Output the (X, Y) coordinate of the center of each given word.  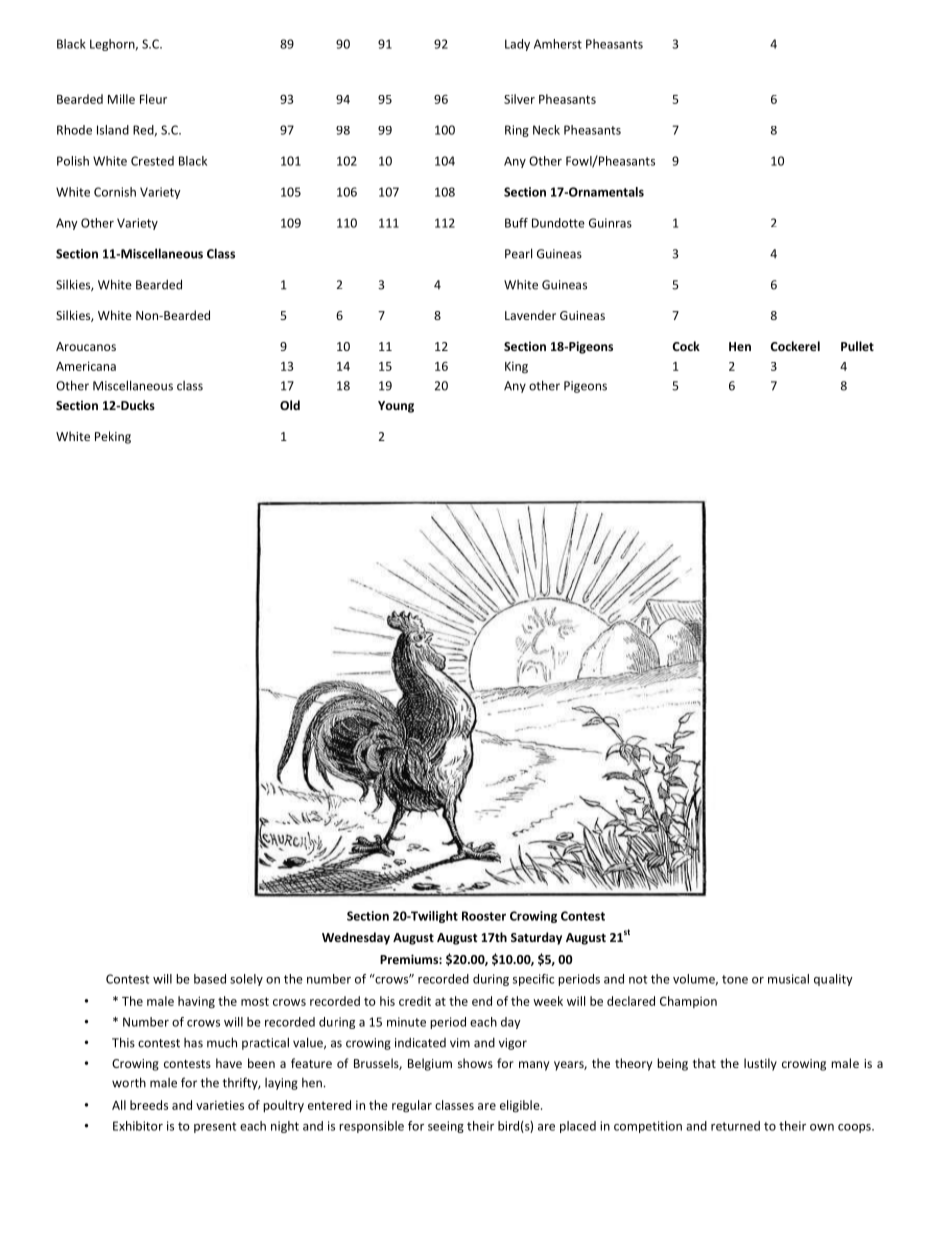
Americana (86, 366)
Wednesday (356, 938)
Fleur (153, 99)
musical (788, 979)
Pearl (518, 253)
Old (290, 405)
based (210, 979)
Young (396, 407)
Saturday (536, 938)
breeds (149, 1105)
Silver (519, 99)
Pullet (857, 346)
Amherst (558, 44)
